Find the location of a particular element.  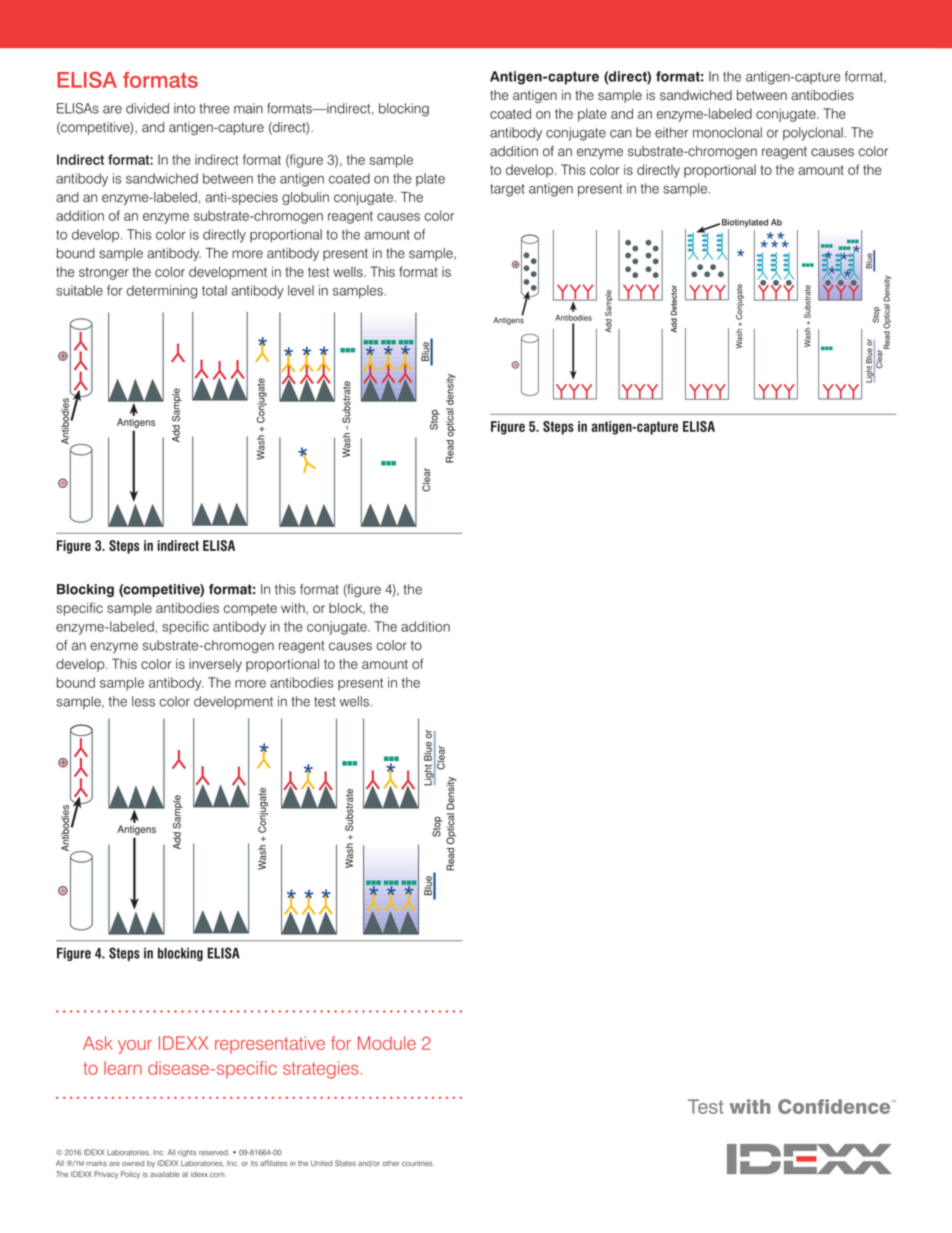

with is located at coordinates (294, 608).
